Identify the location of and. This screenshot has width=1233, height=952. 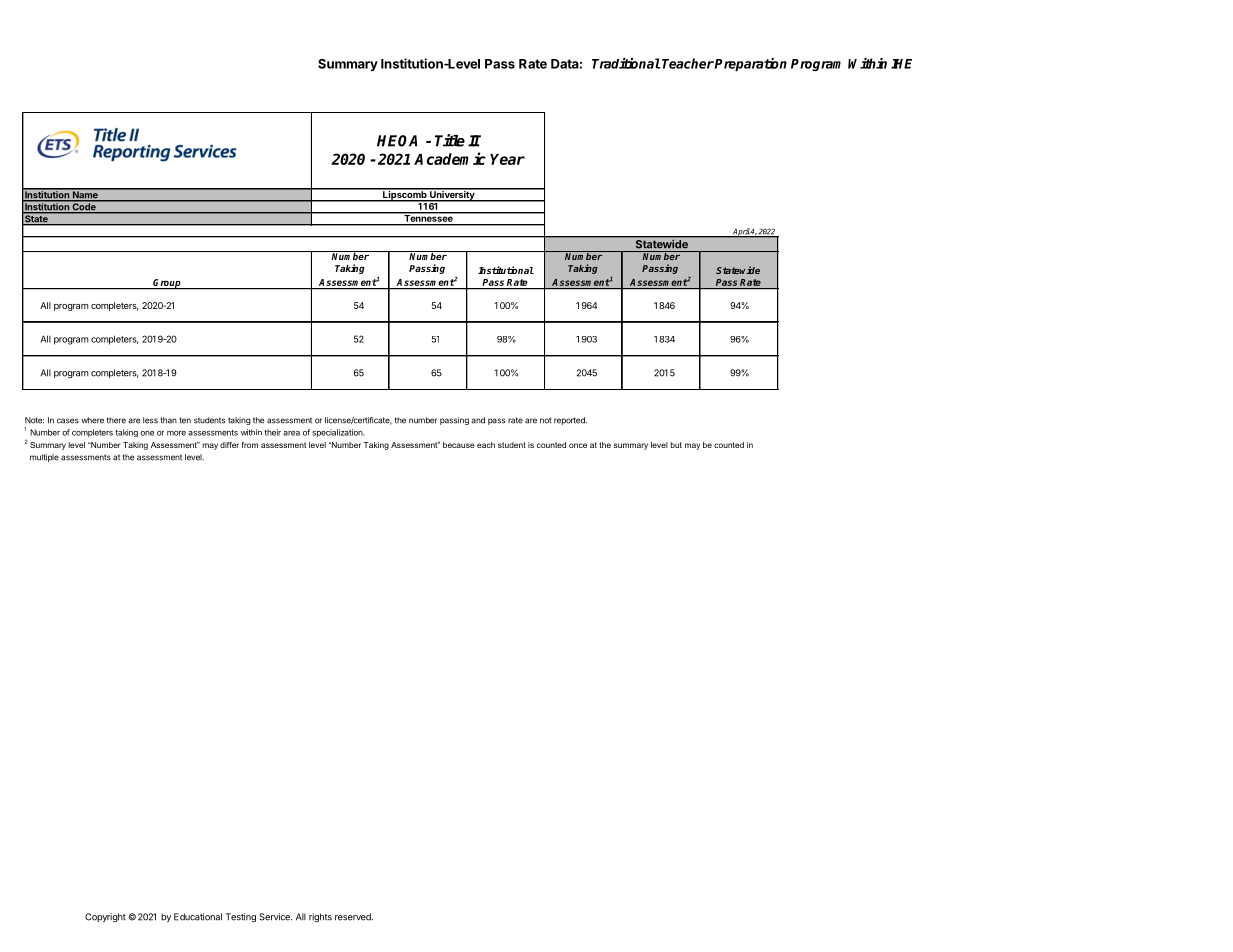
(478, 420).
